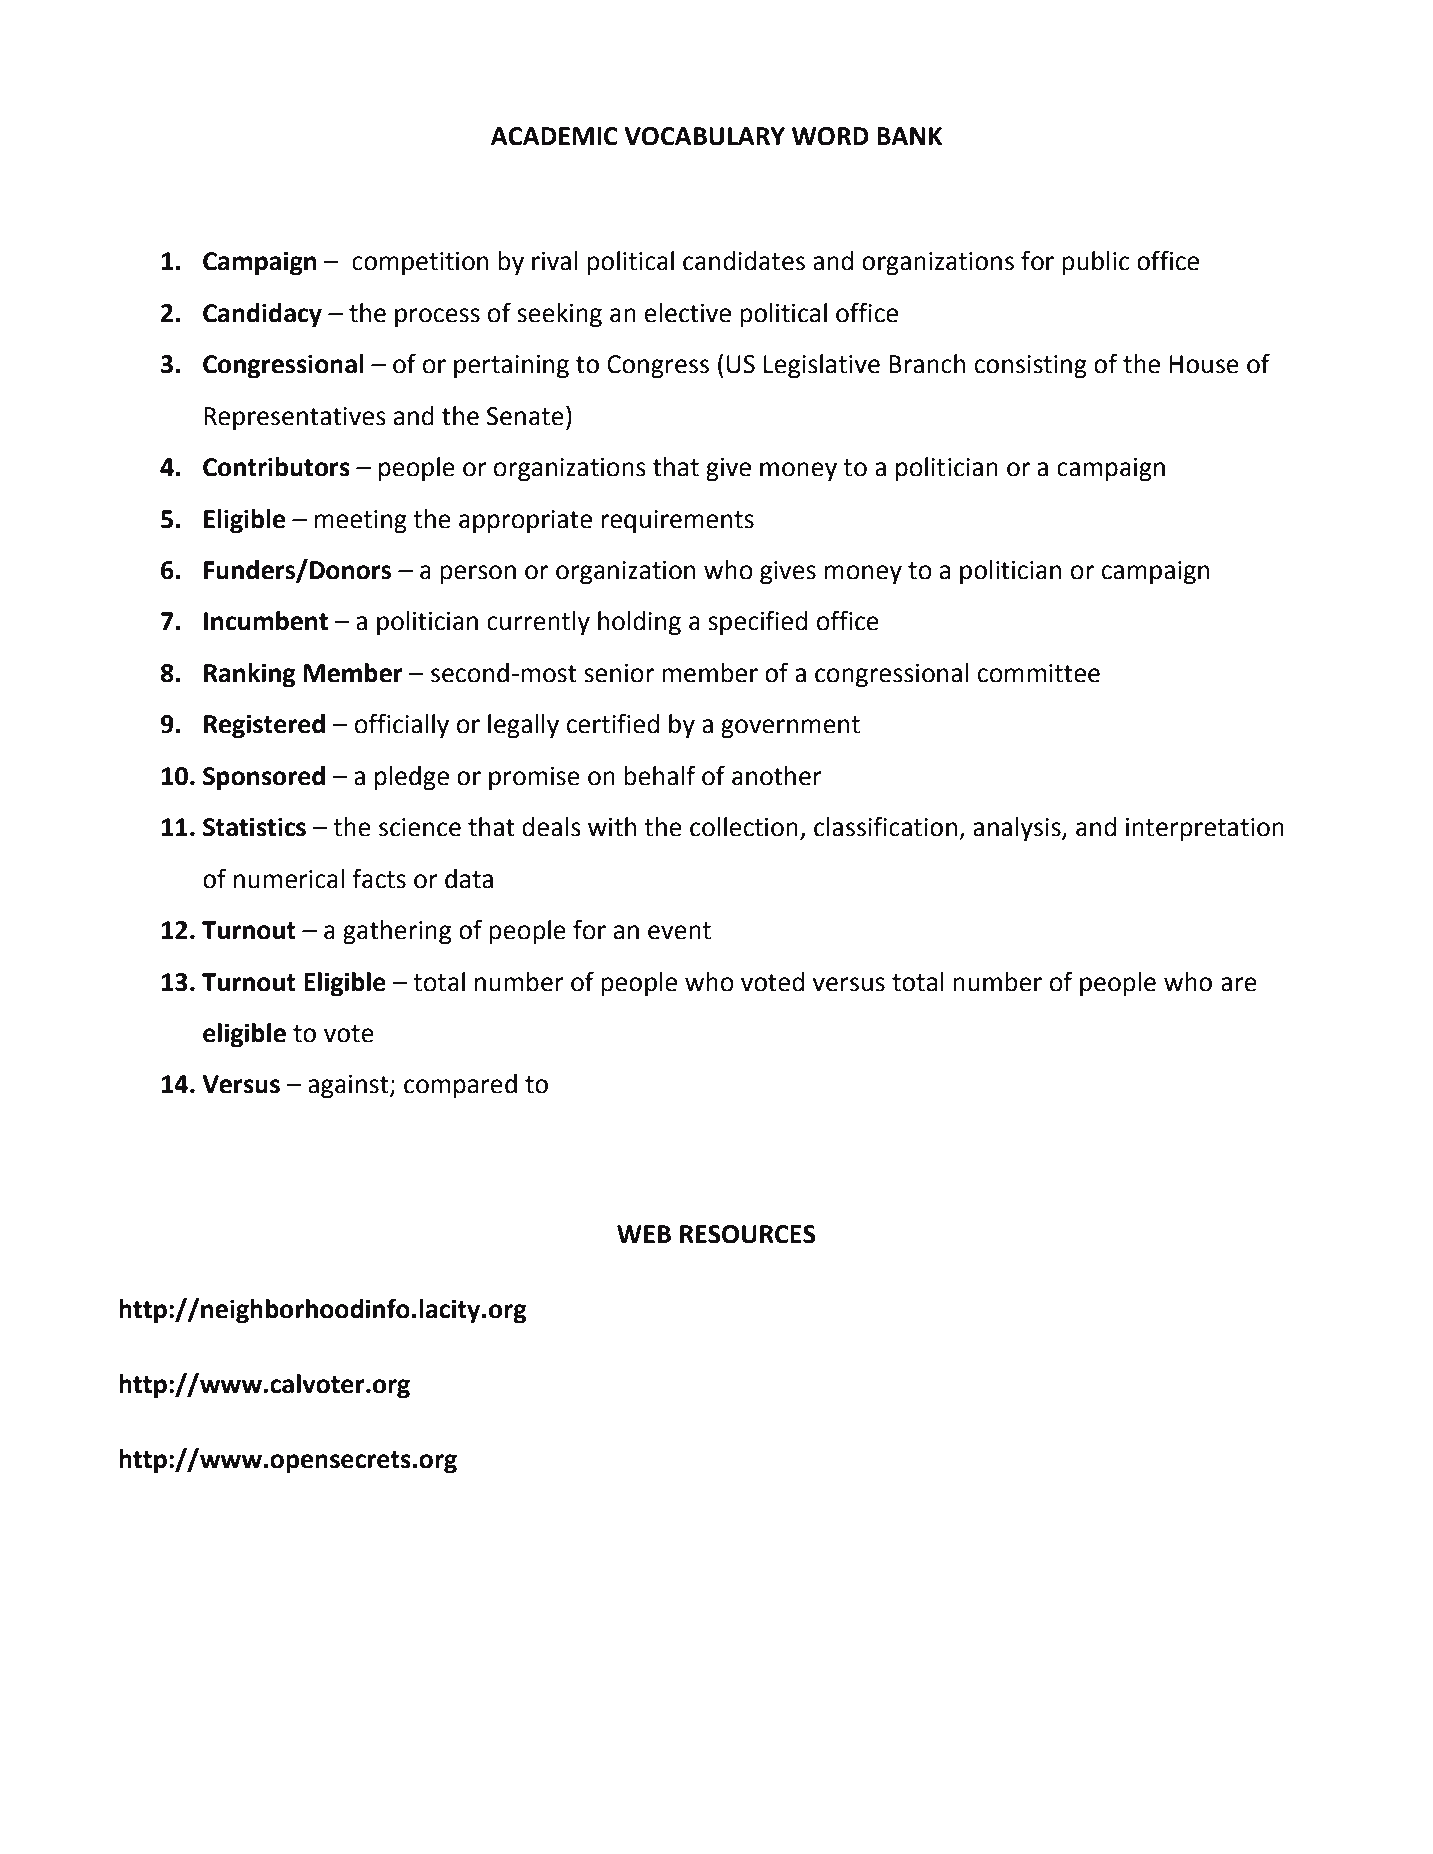 The width and height of the page is (1433, 1854). Describe the element at coordinates (401, 726) in the page. I see `officially` at that location.
